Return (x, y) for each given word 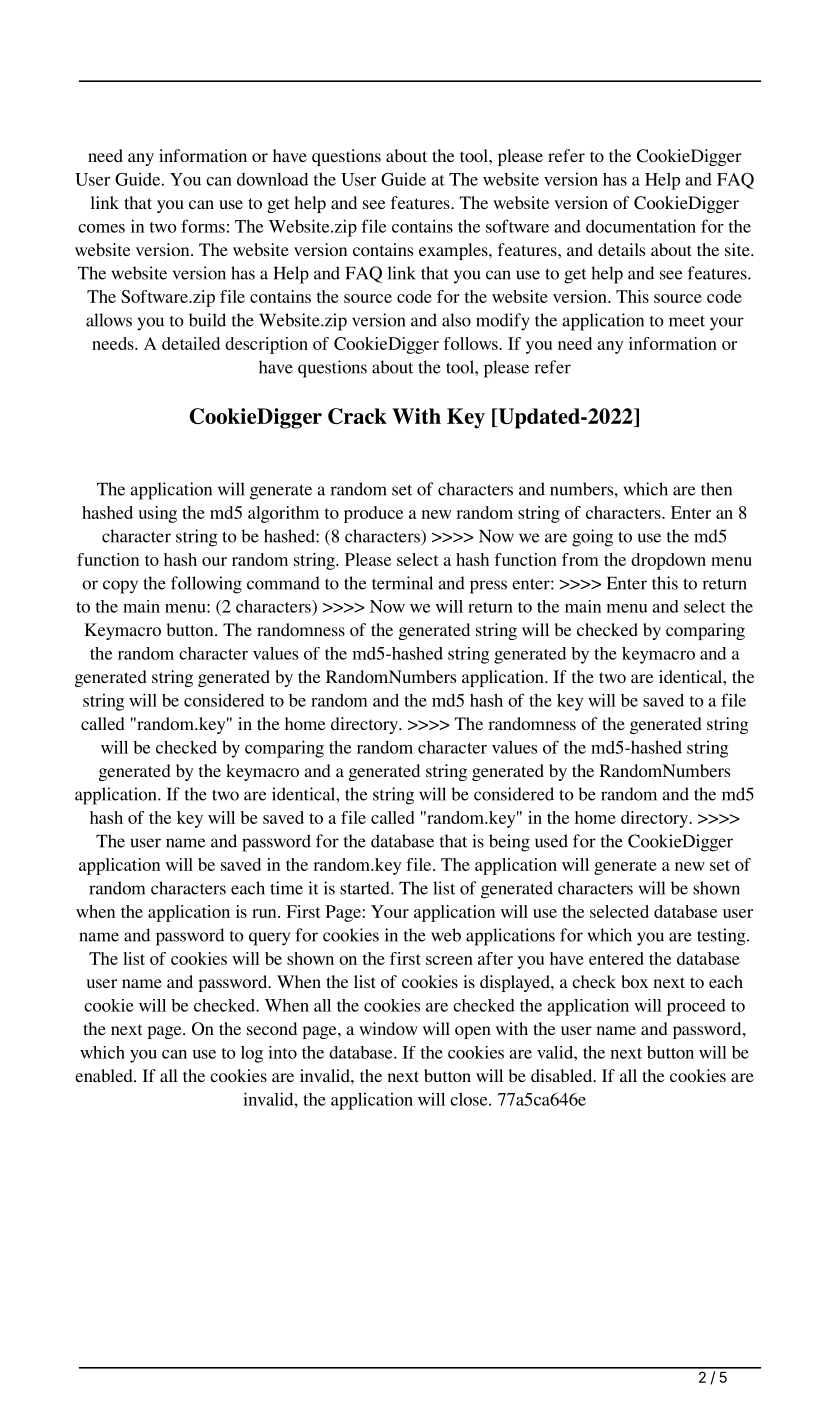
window (388, 1028)
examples (454, 251)
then (716, 489)
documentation (641, 226)
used (551, 841)
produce (373, 514)
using (158, 514)
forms (203, 226)
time (286, 888)
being (509, 843)
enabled (105, 1075)
